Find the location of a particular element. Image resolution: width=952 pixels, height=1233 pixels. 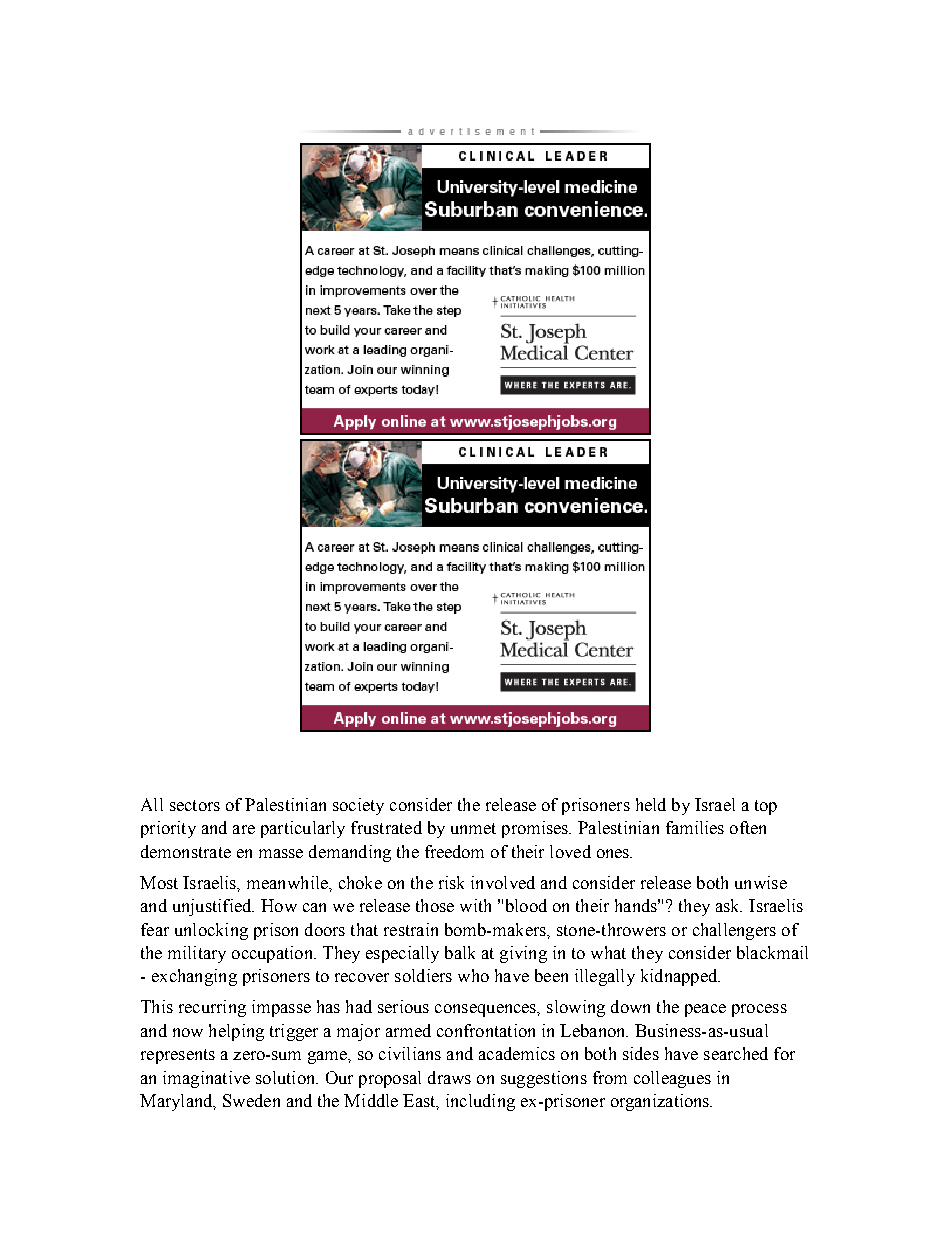

unjustified is located at coordinates (213, 907).
